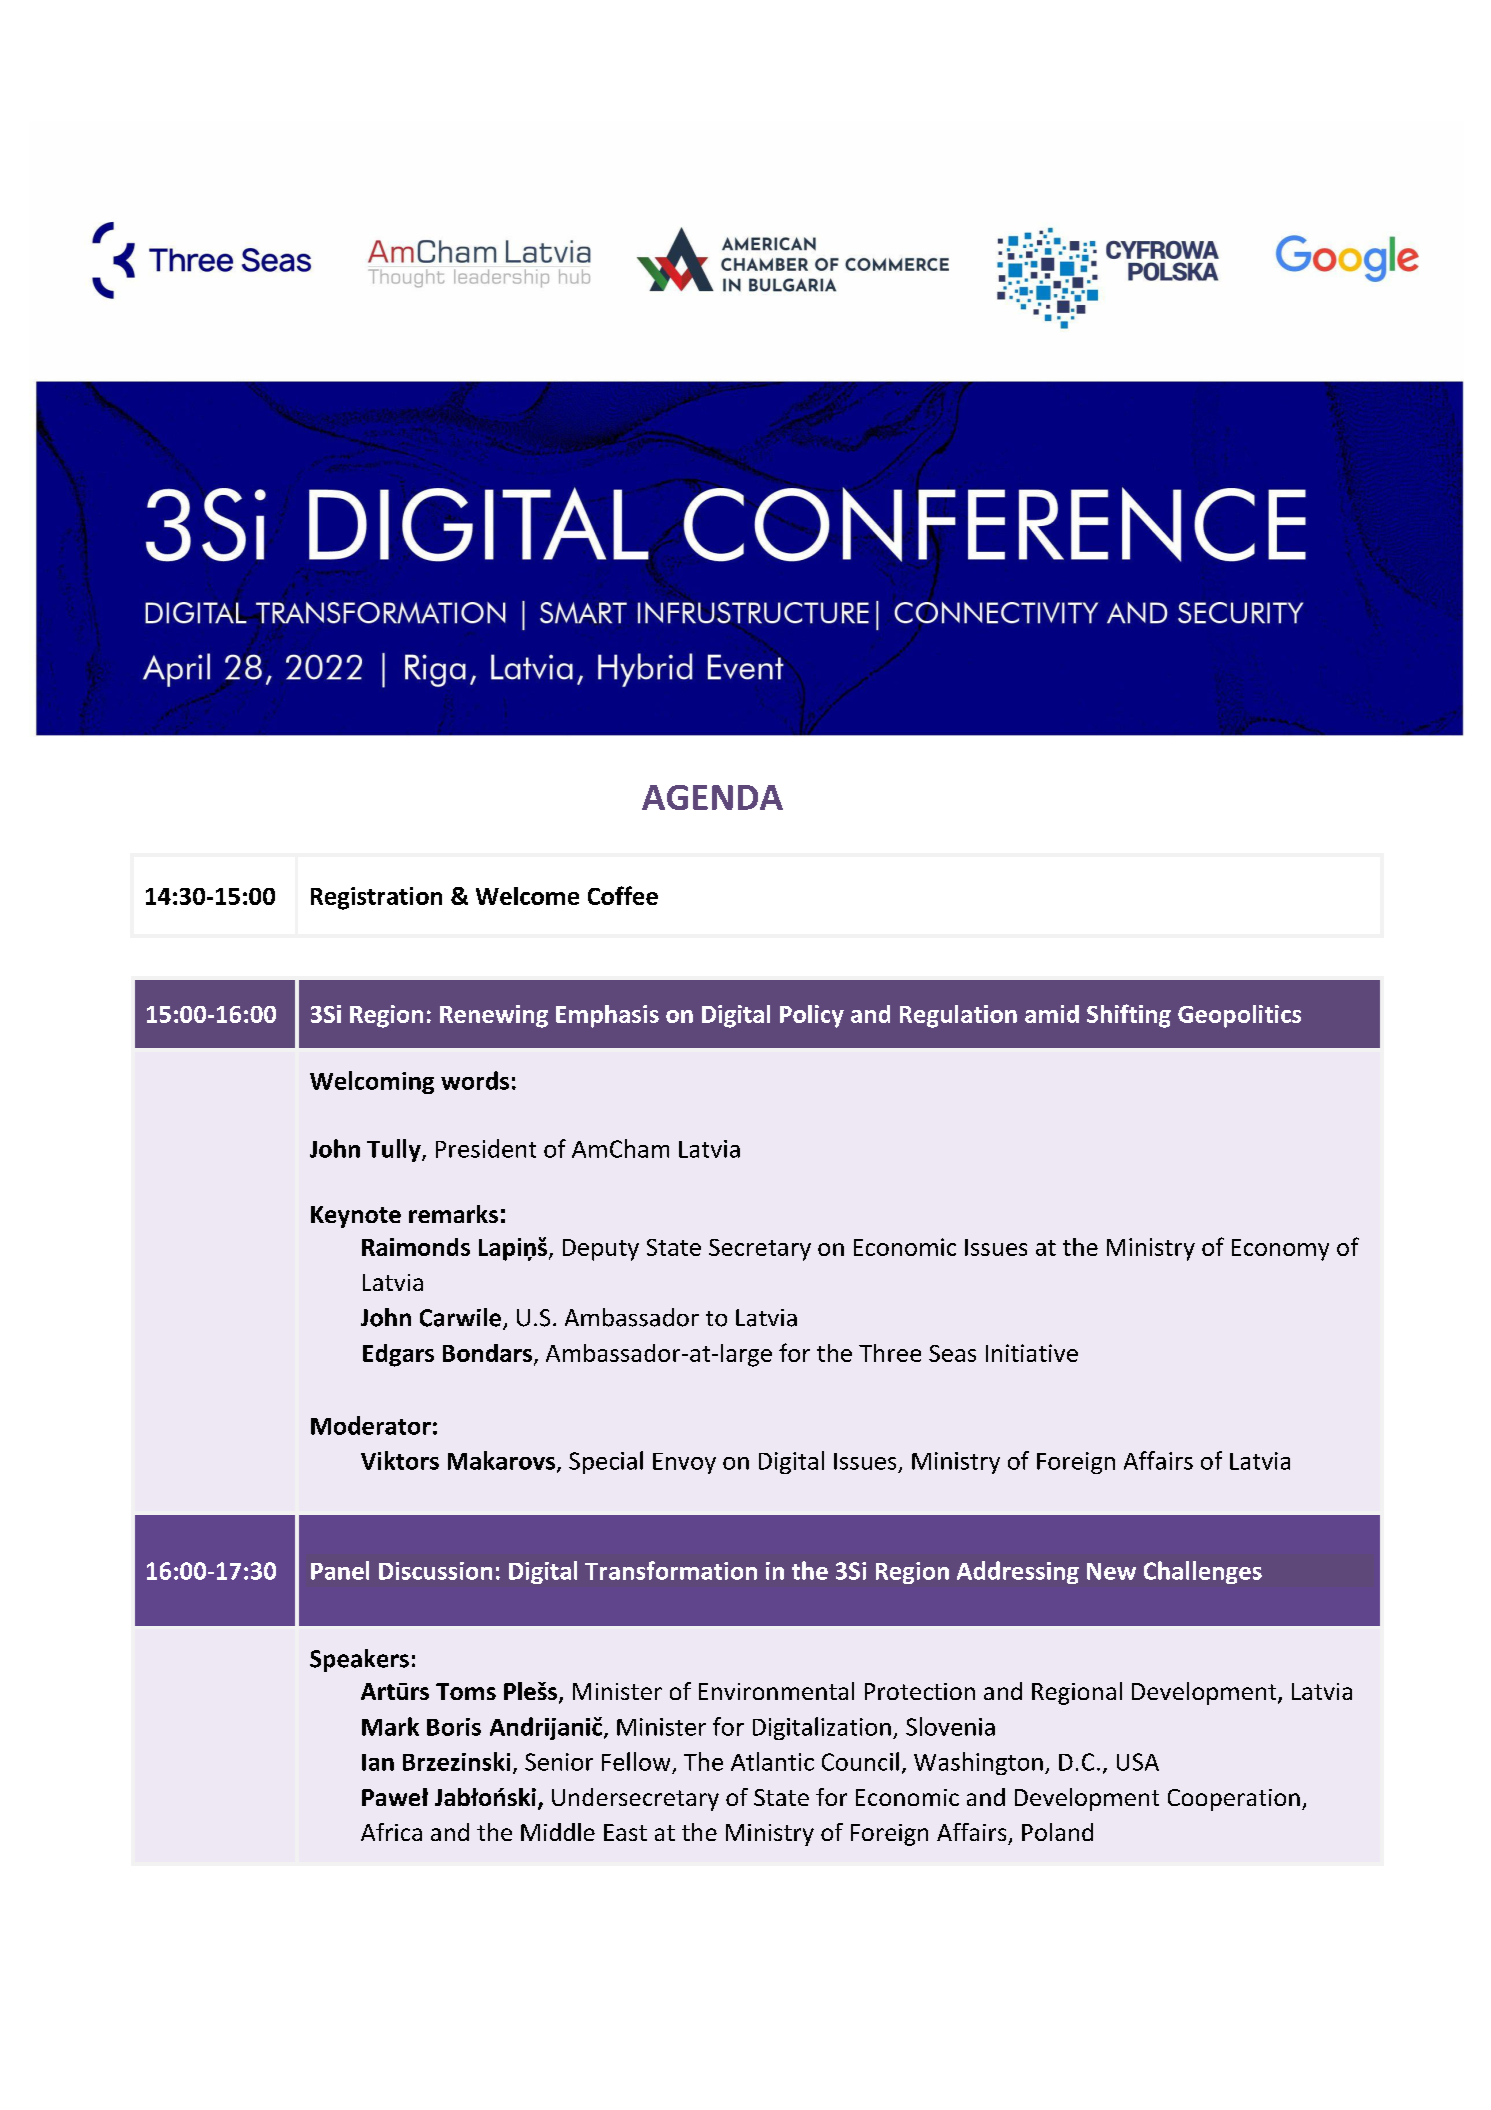  Describe the element at coordinates (1129, 1016) in the screenshot. I see `Shifting` at that location.
